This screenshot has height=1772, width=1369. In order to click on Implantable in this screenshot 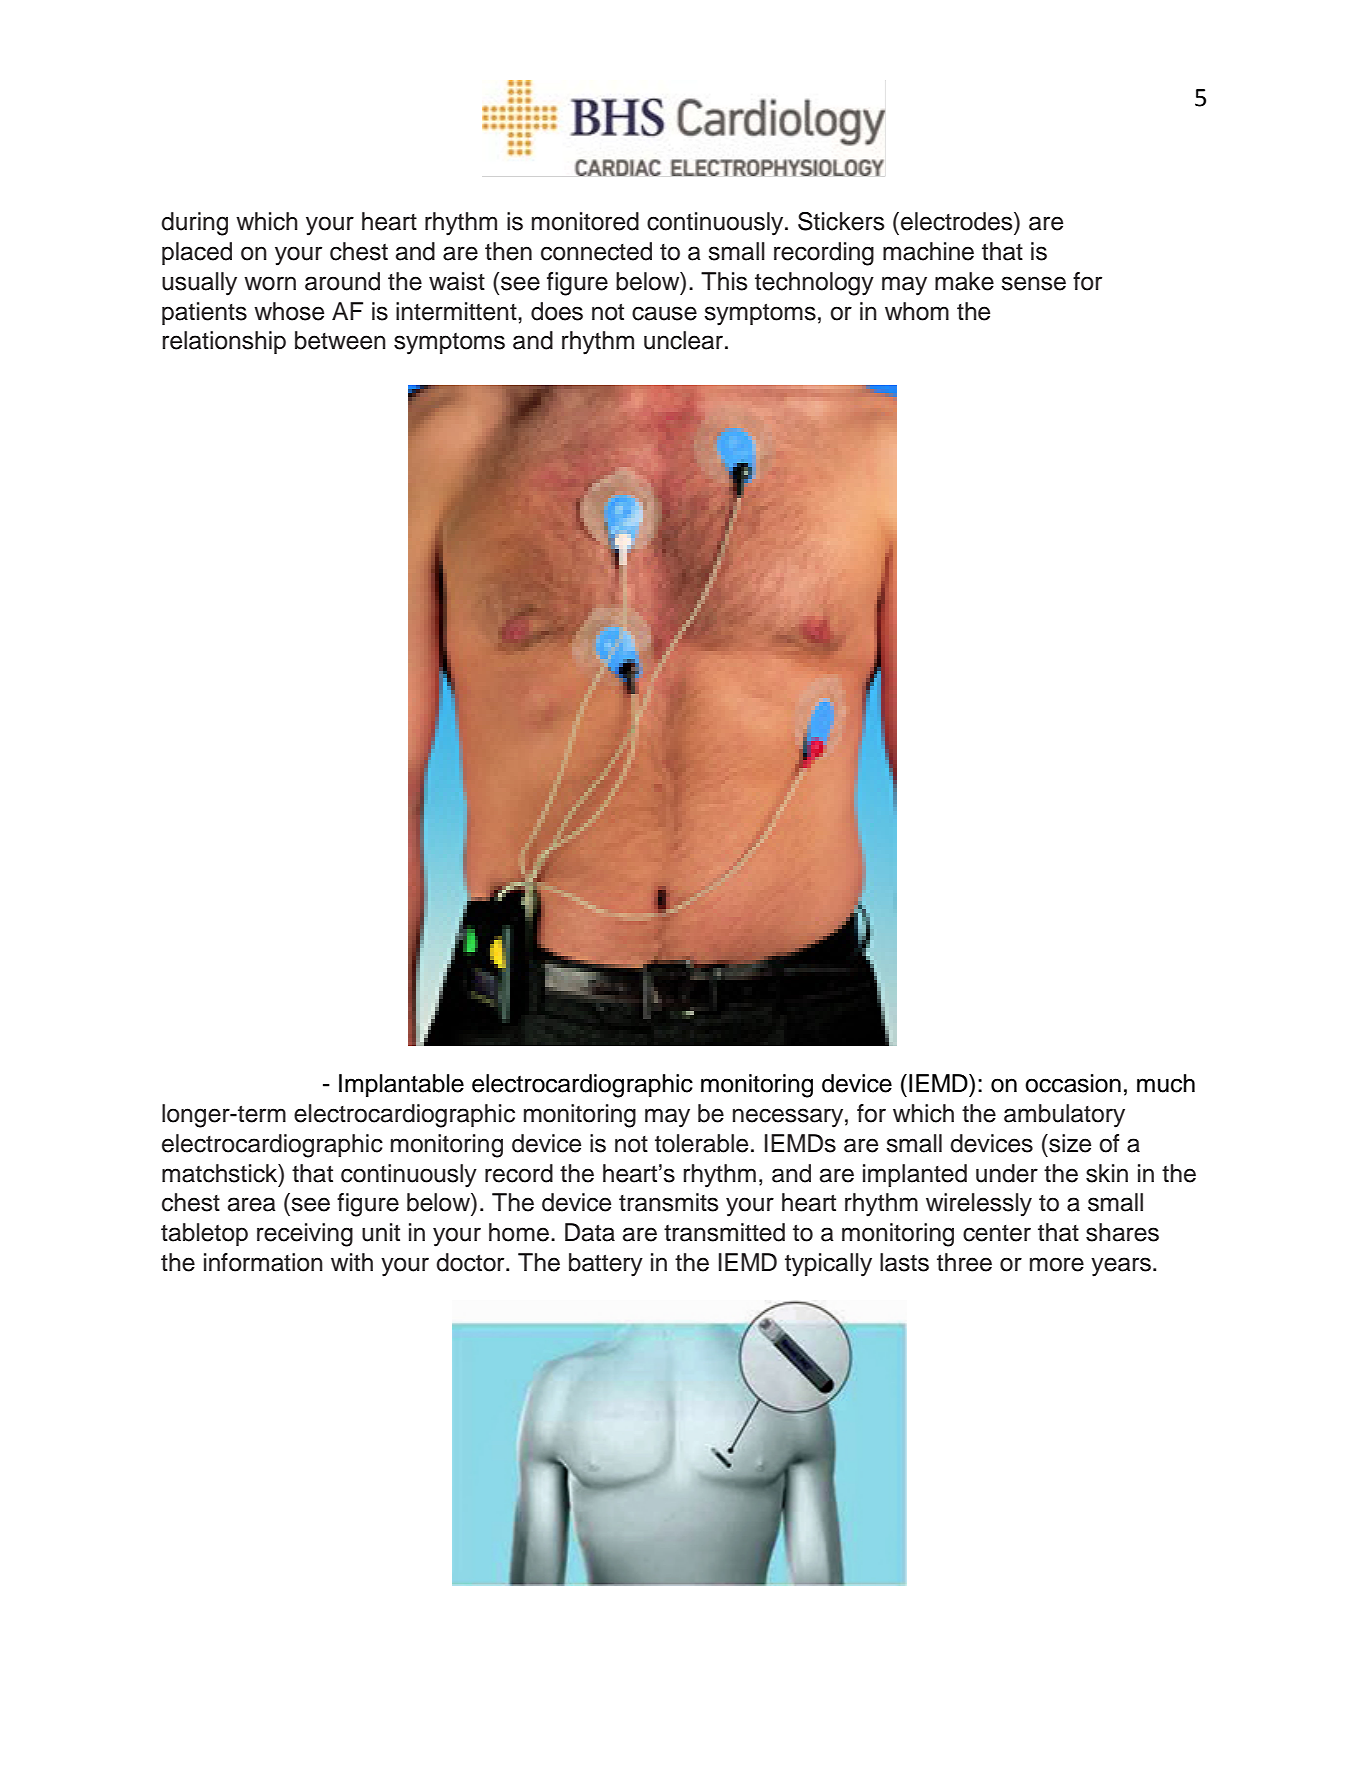, I will do `click(401, 1085)`.
